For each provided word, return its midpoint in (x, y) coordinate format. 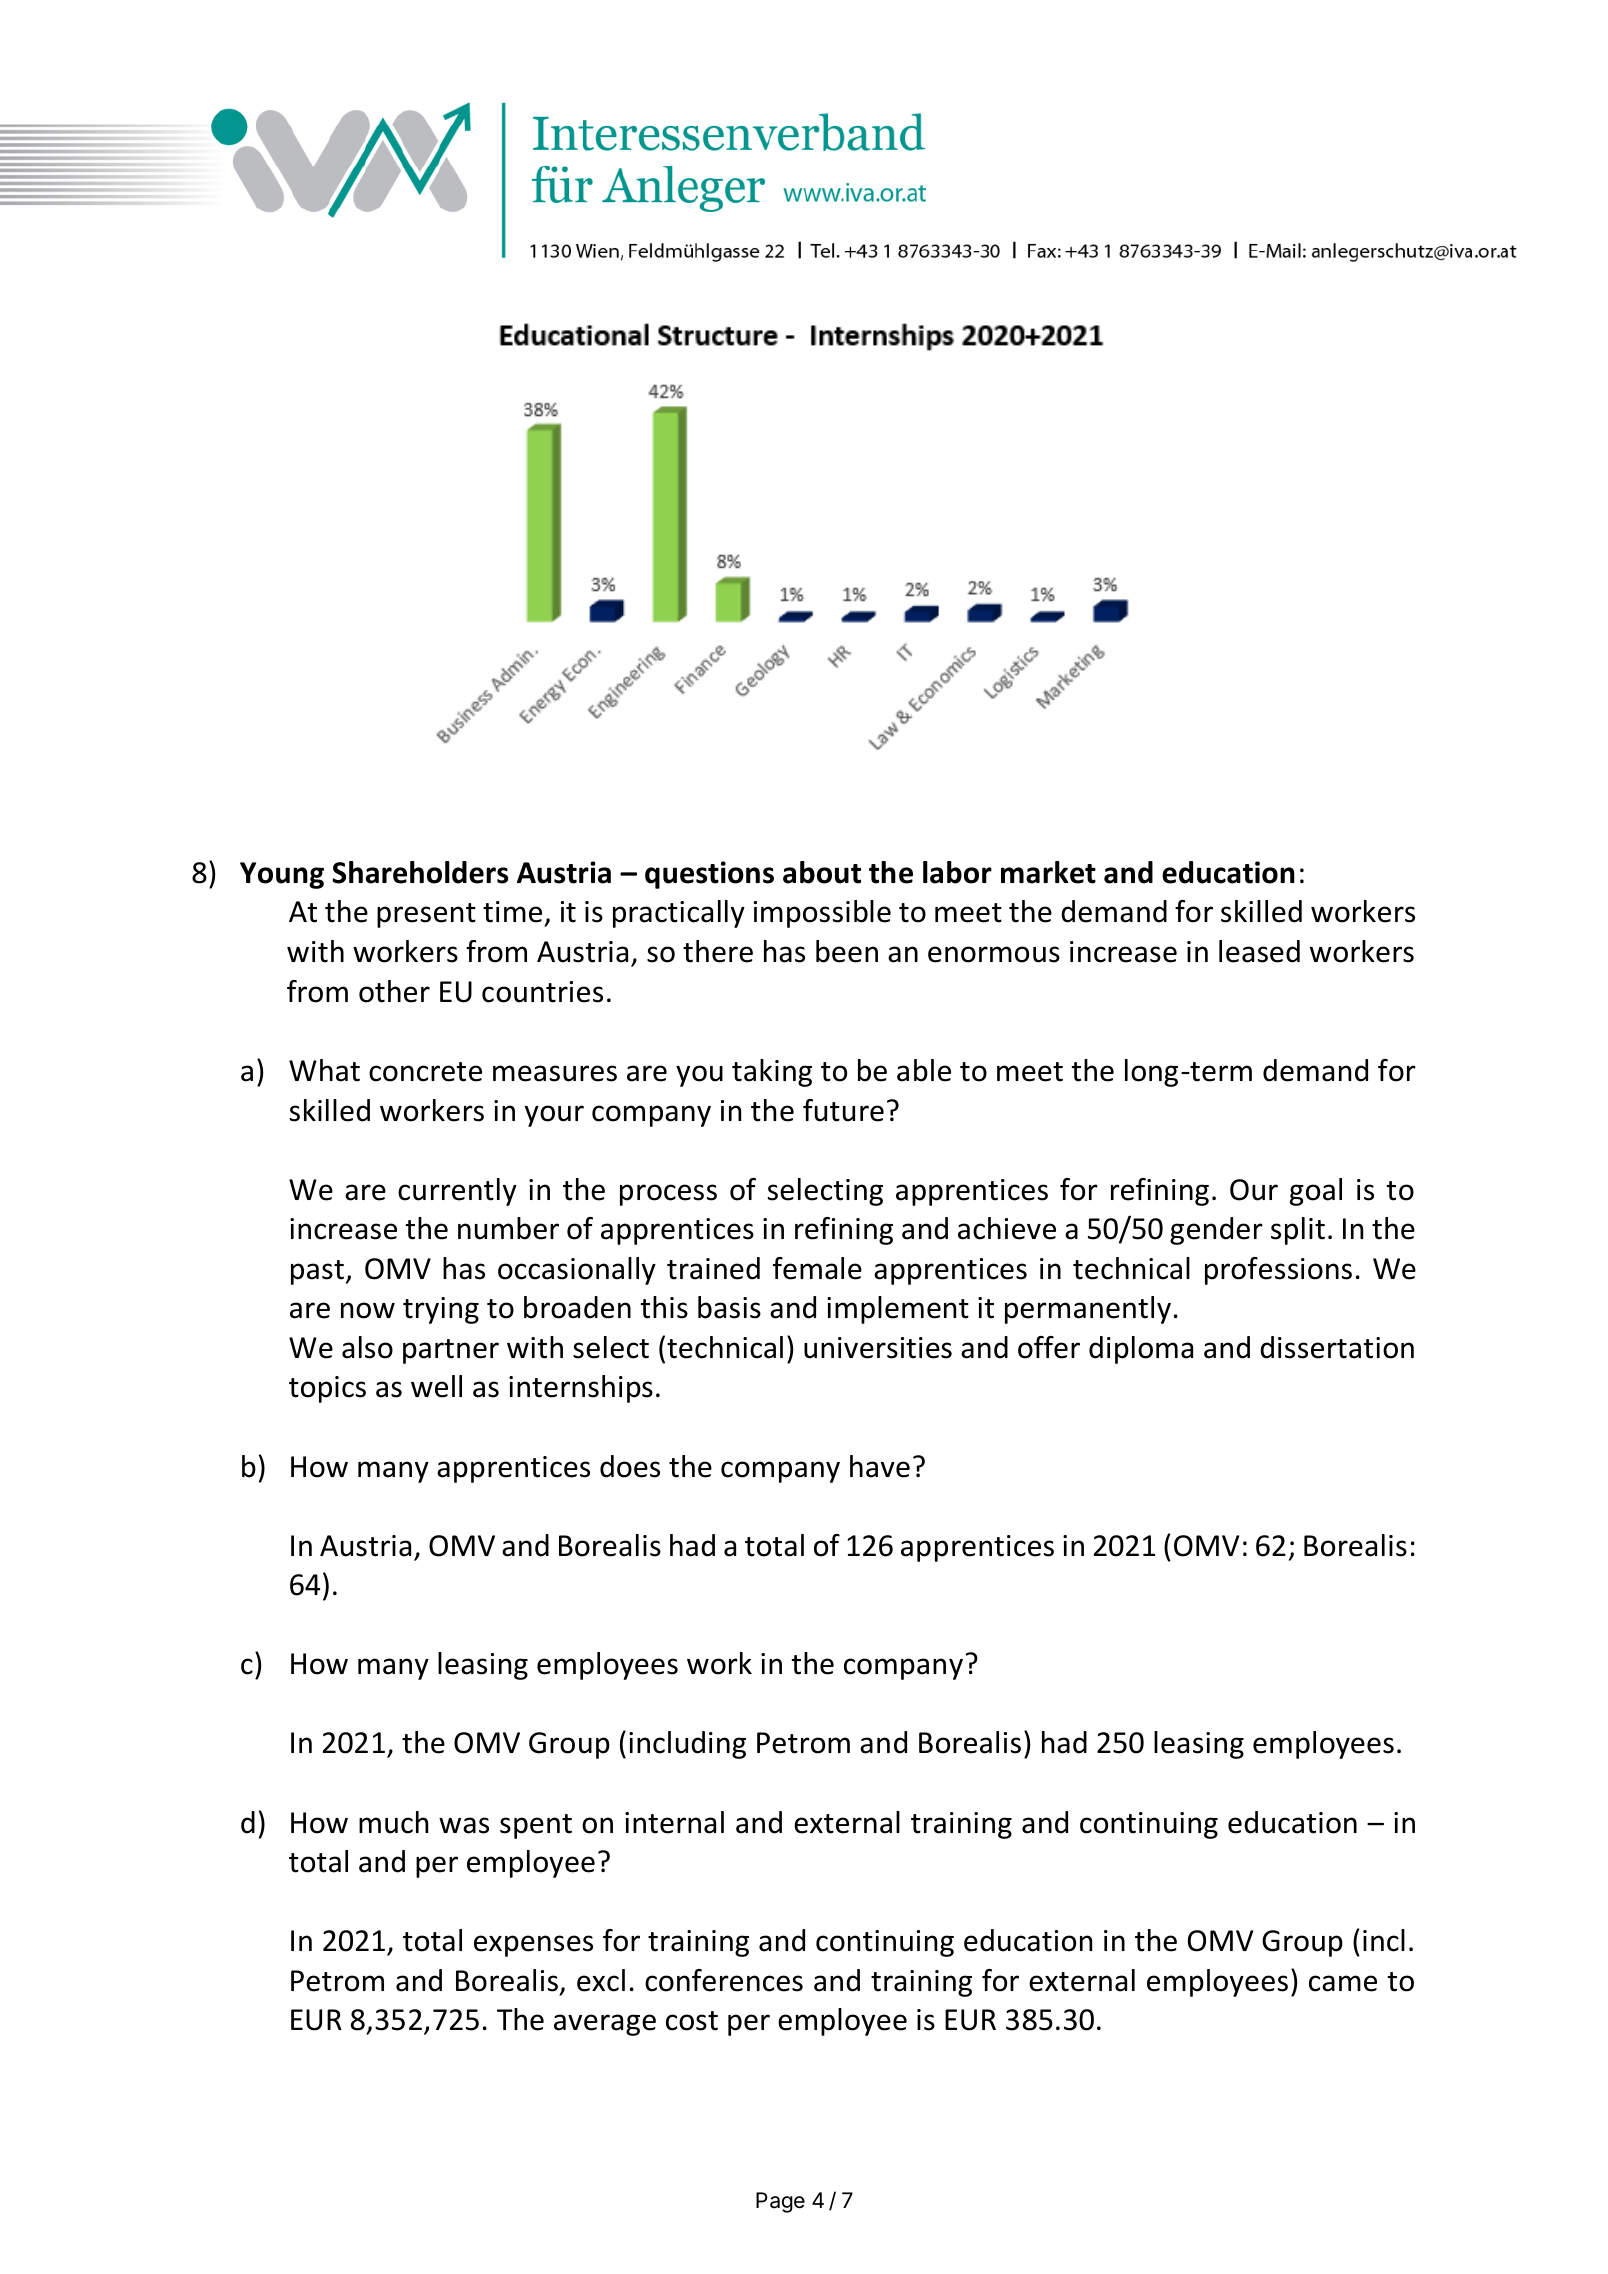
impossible (822, 914)
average (605, 2025)
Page (780, 2202)
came (1343, 1983)
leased (1259, 951)
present (426, 915)
